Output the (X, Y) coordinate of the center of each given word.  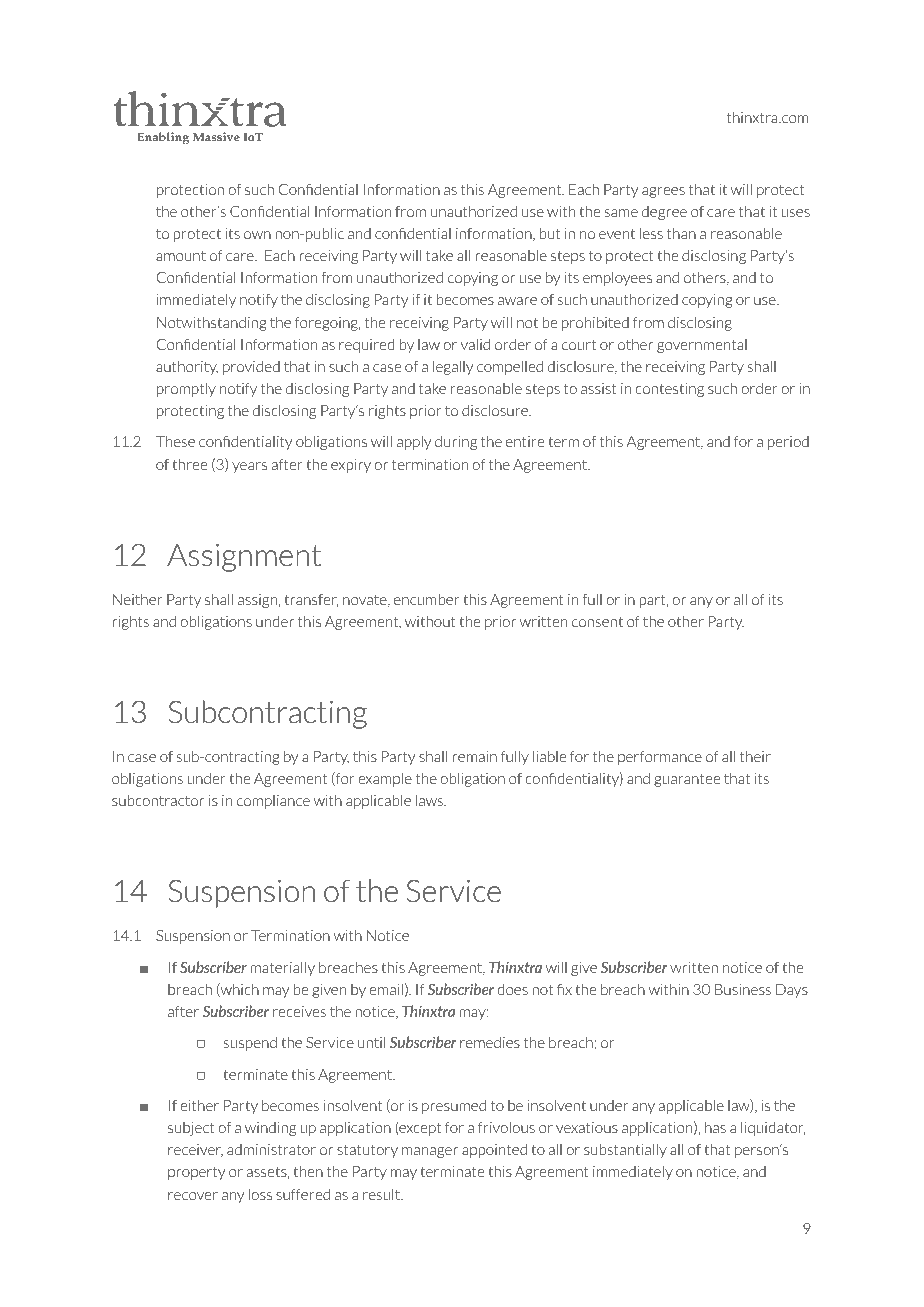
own (257, 235)
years (249, 467)
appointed (494, 1150)
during (456, 443)
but (550, 233)
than (681, 233)
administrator (271, 1149)
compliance (273, 802)
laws (431, 800)
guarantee (687, 780)
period (788, 443)
